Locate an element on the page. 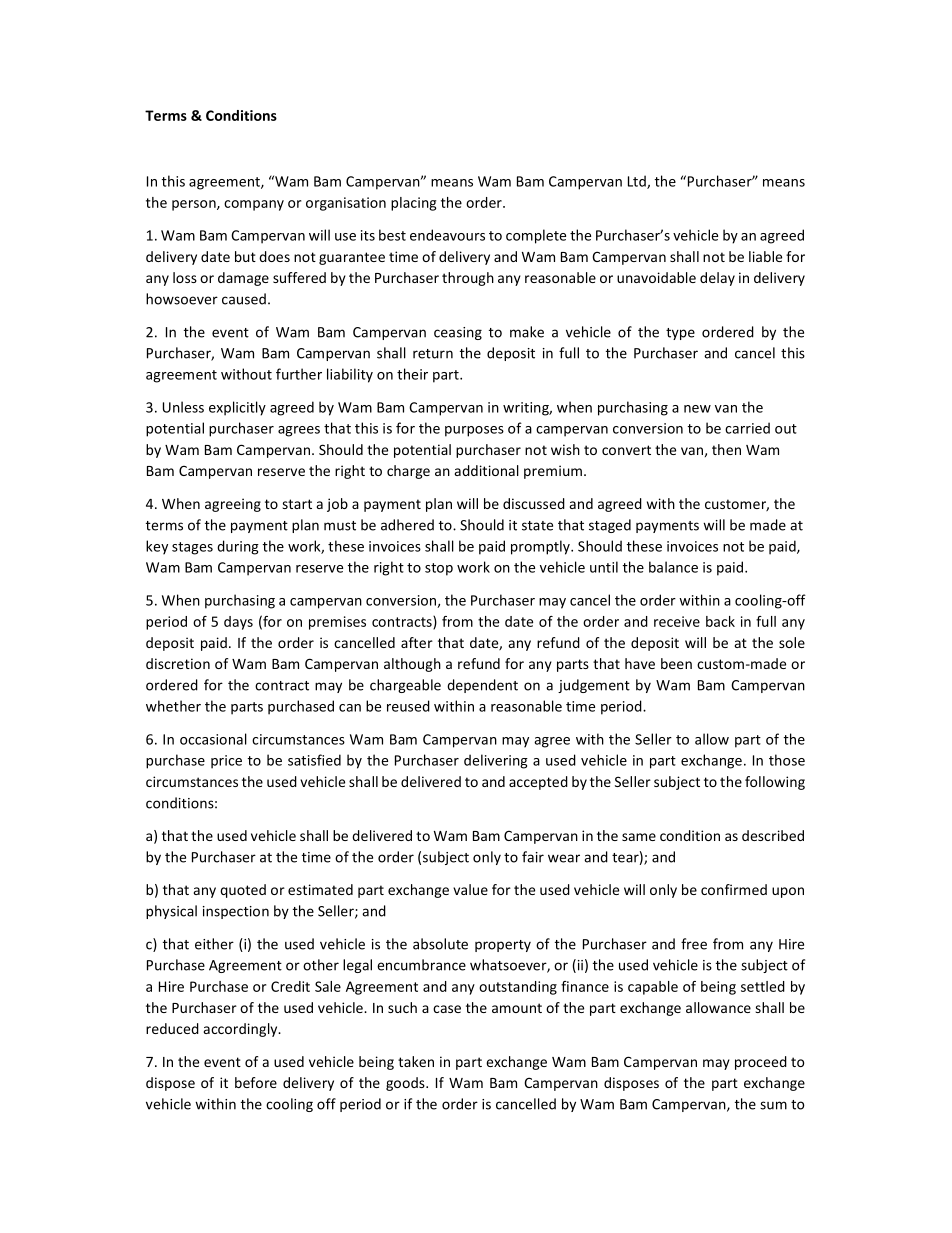  new is located at coordinates (697, 409).
